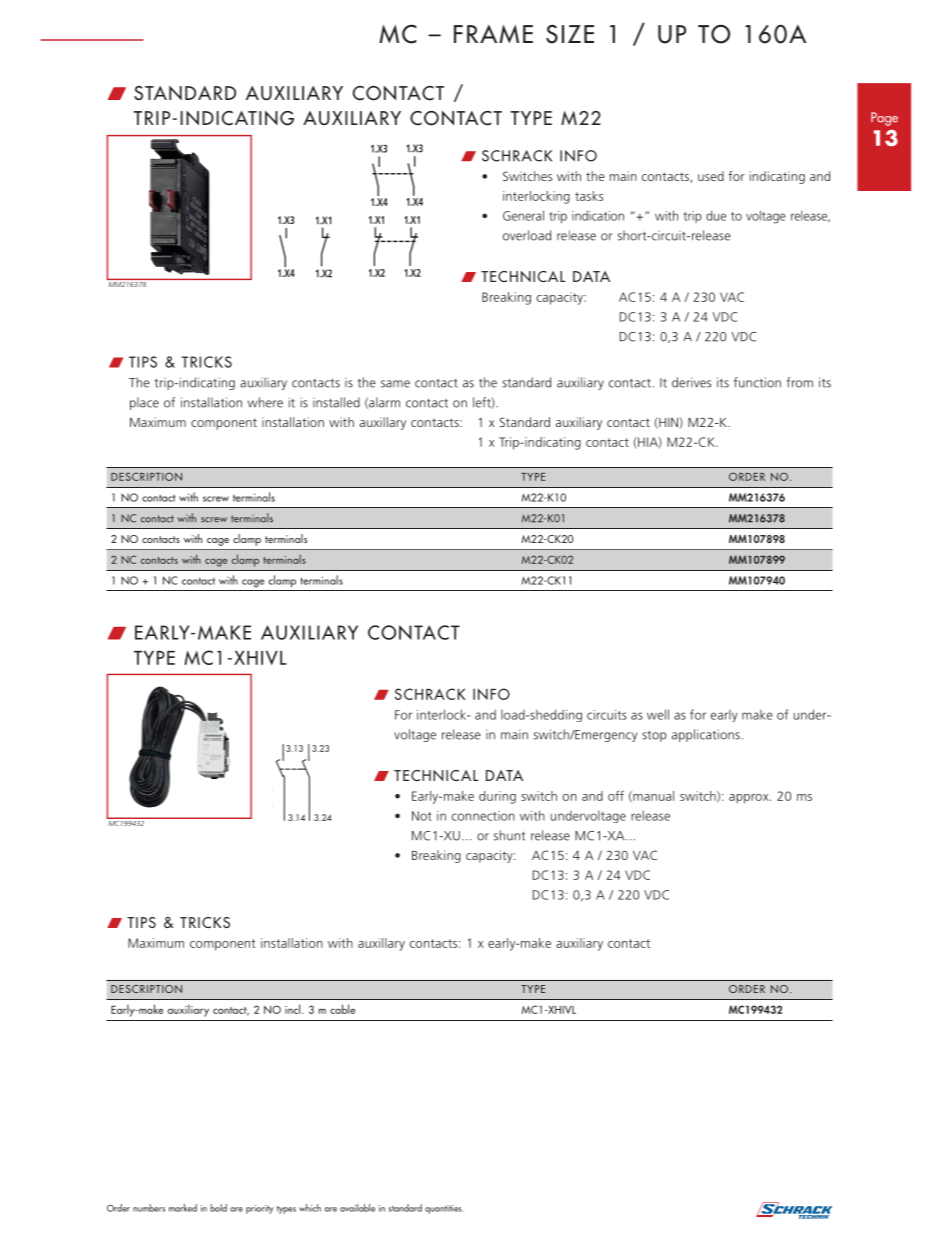  What do you see at coordinates (395, 384) in the screenshot?
I see `same` at bounding box center [395, 384].
